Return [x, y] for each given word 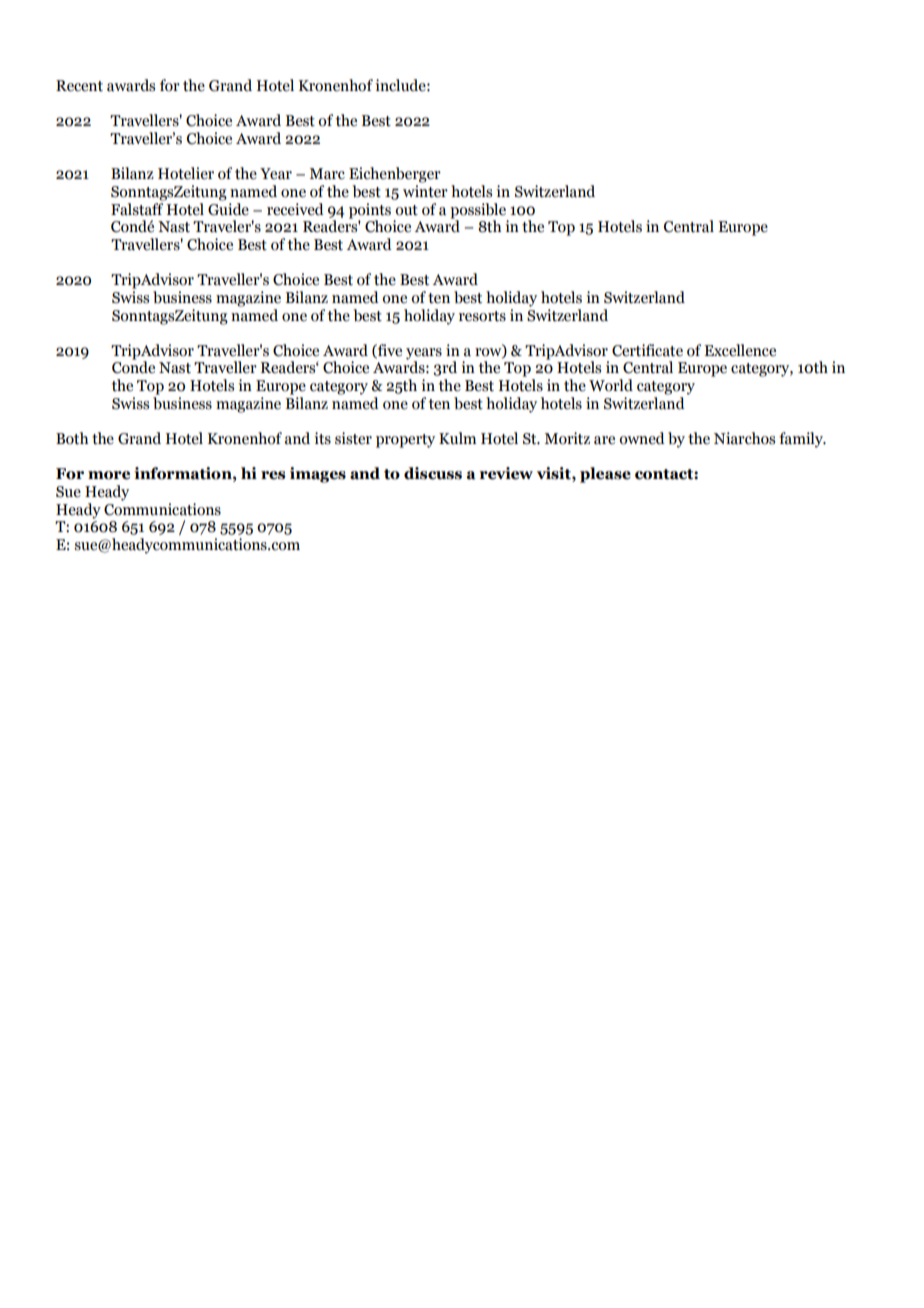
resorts [482, 316]
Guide [228, 208]
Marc [327, 174]
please [605, 475]
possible [478, 211]
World [611, 385]
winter [425, 191]
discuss [433, 473]
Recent [79, 86]
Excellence [740, 350]
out [406, 210]
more [109, 475]
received [295, 209]
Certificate [647, 350]
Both [72, 438]
